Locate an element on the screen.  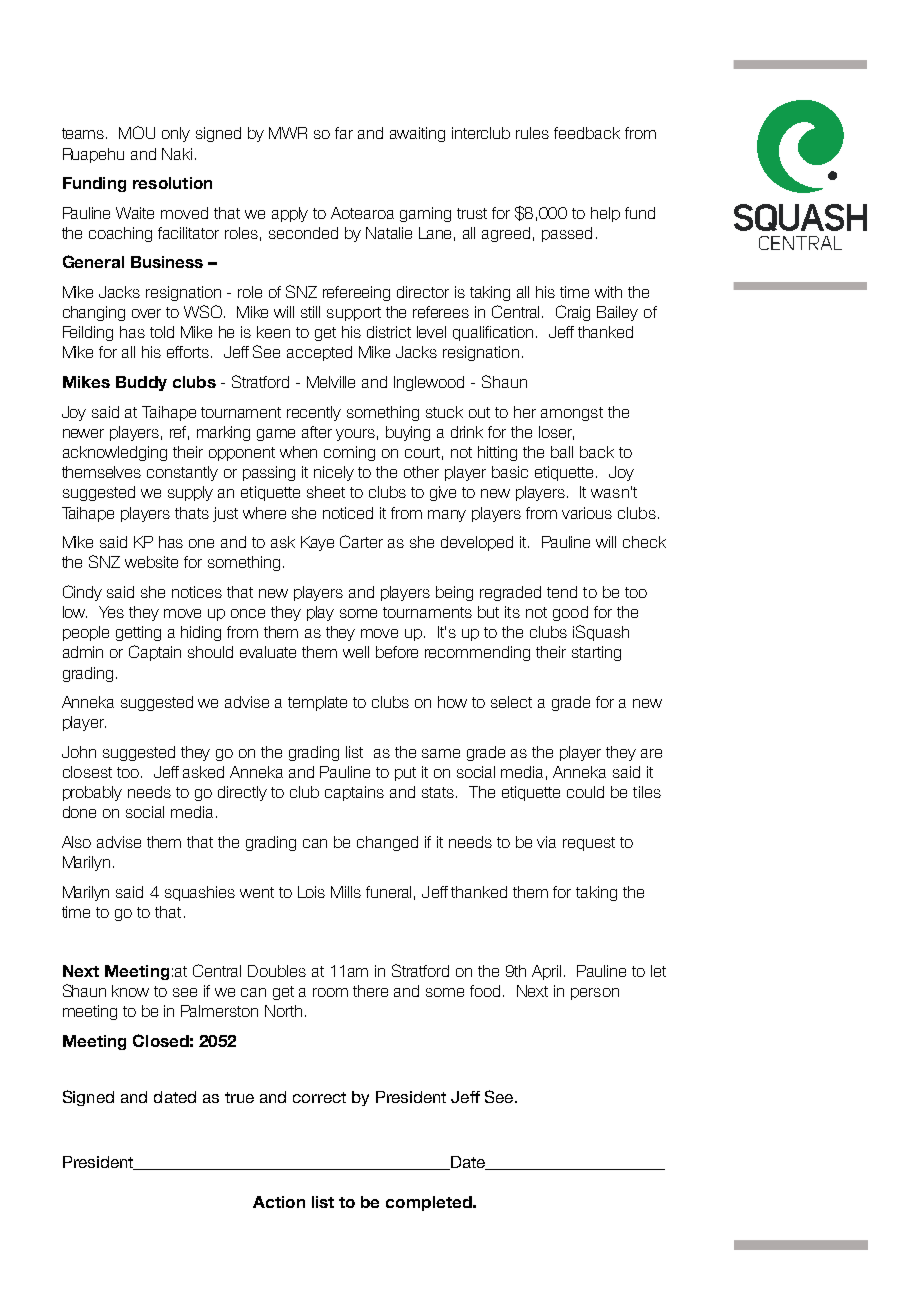
true is located at coordinates (239, 1097).
